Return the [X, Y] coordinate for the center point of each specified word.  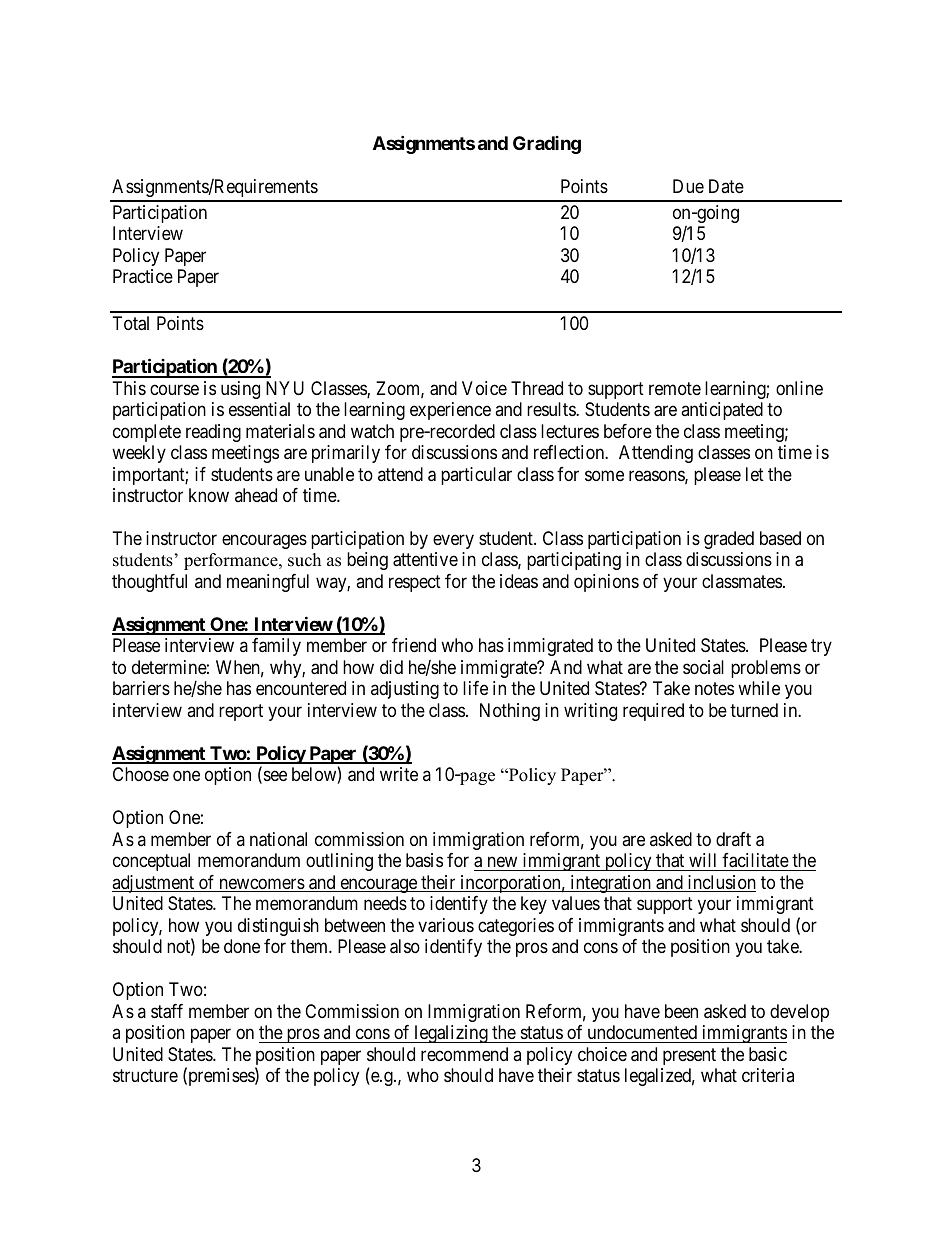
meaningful [268, 583]
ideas [519, 581]
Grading [547, 145]
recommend [464, 1054]
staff [167, 1011]
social [703, 667]
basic [768, 1054]
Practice [143, 276]
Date [726, 186]
